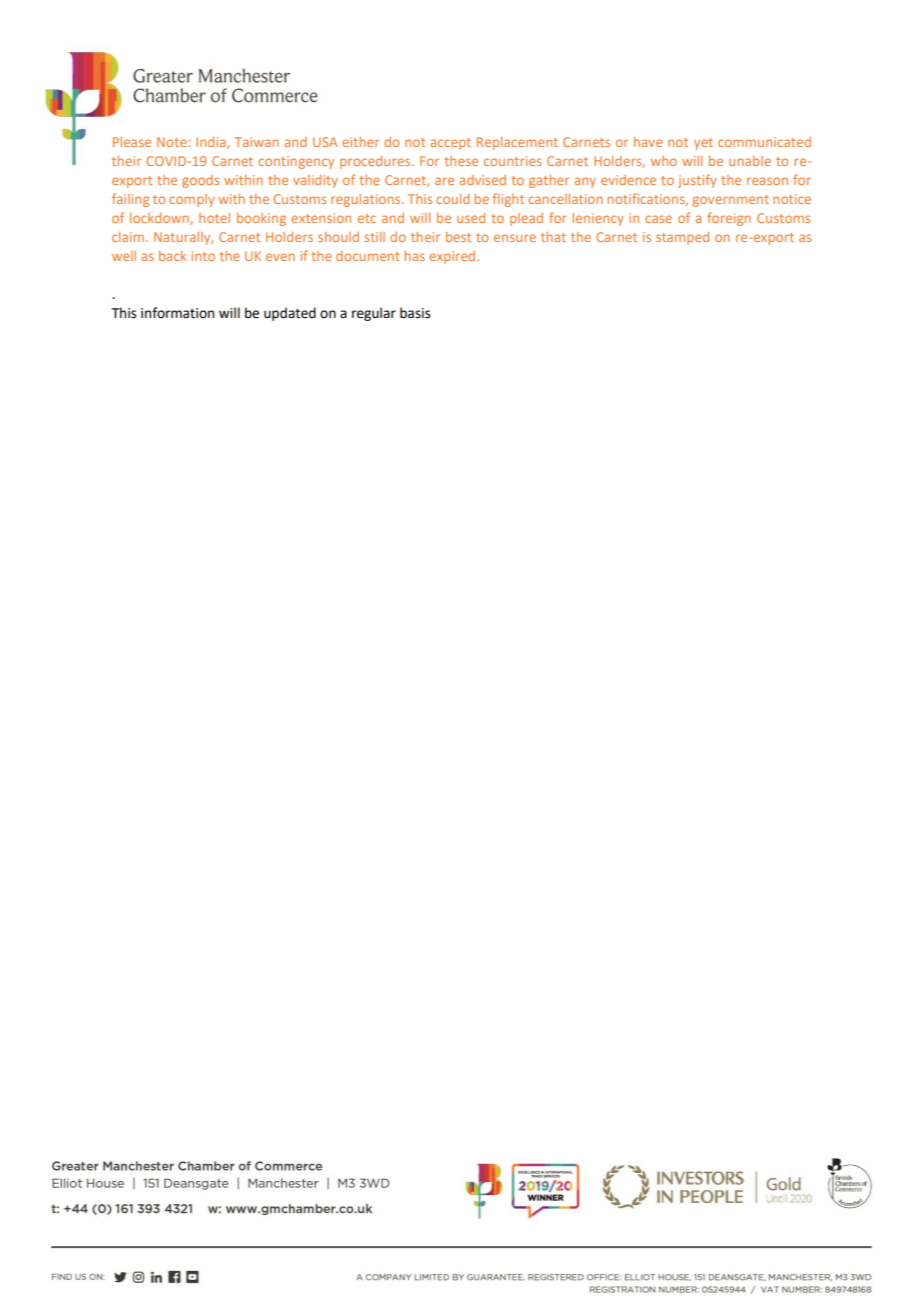 Image resolution: width=924 pixels, height=1308 pixels. I want to click on information, so click(177, 313).
